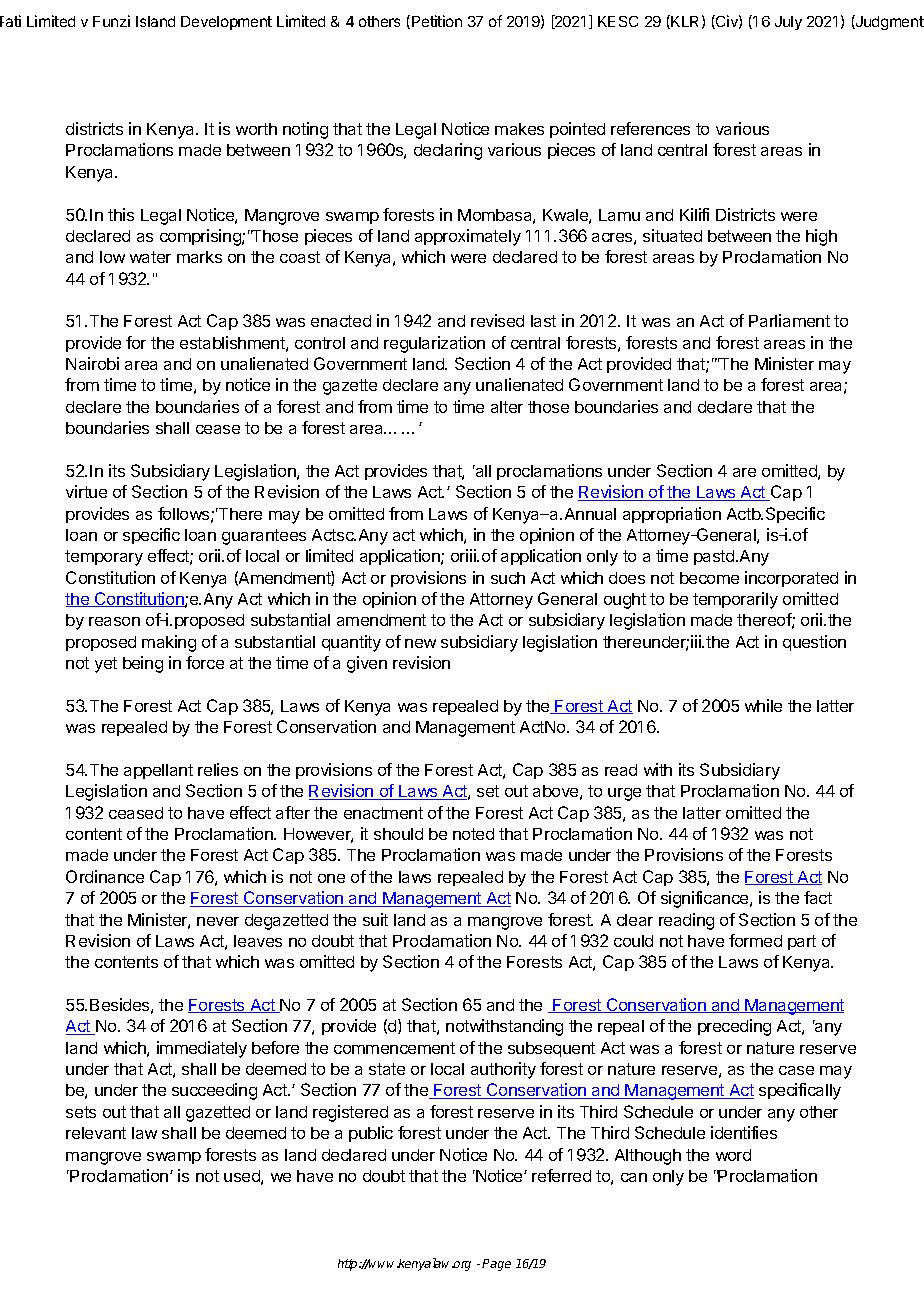 The width and height of the image is (924, 1308). I want to click on virtue, so click(86, 491).
